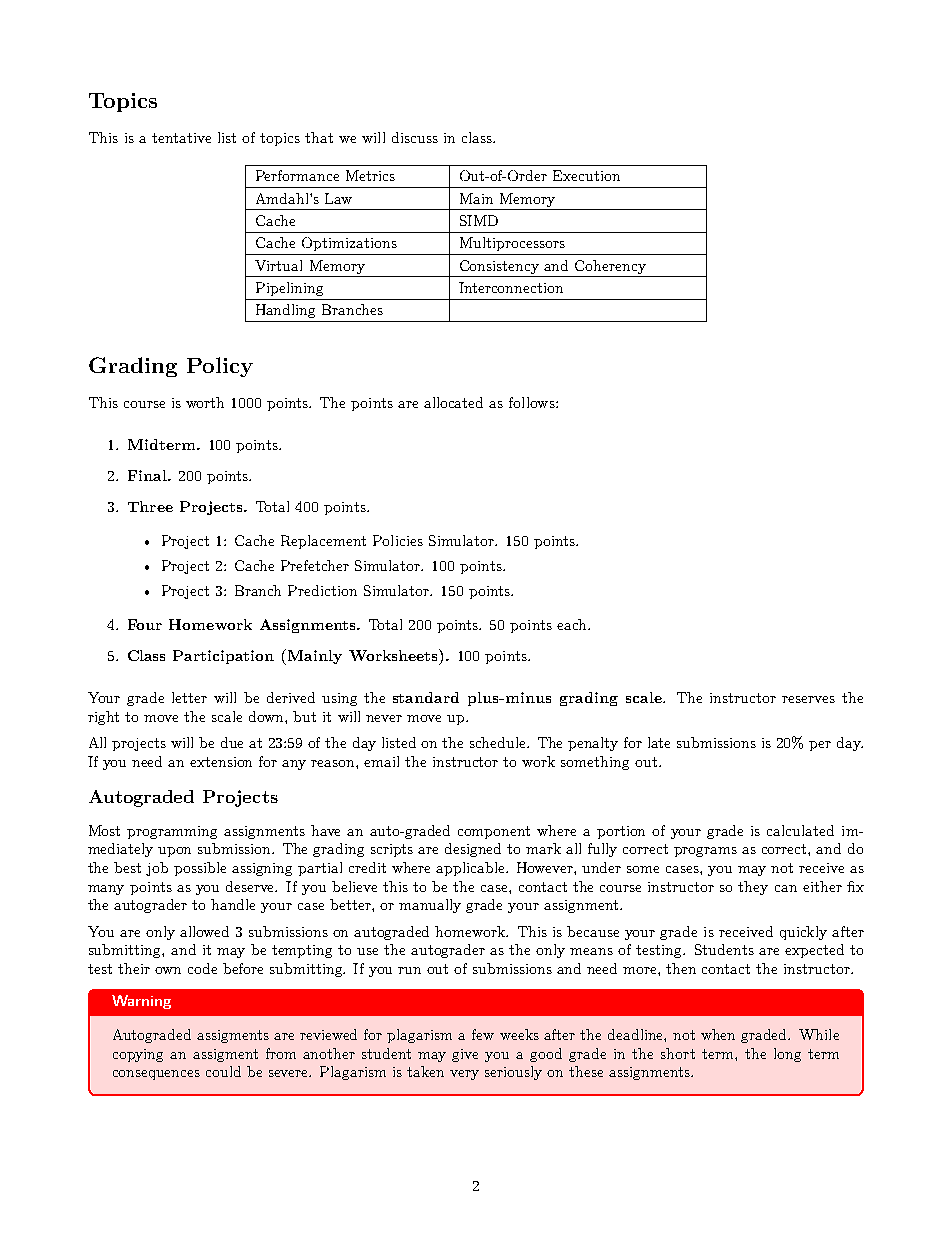 The width and height of the screenshot is (952, 1233). Describe the element at coordinates (586, 175) in the screenshot. I see `Execution` at that location.
